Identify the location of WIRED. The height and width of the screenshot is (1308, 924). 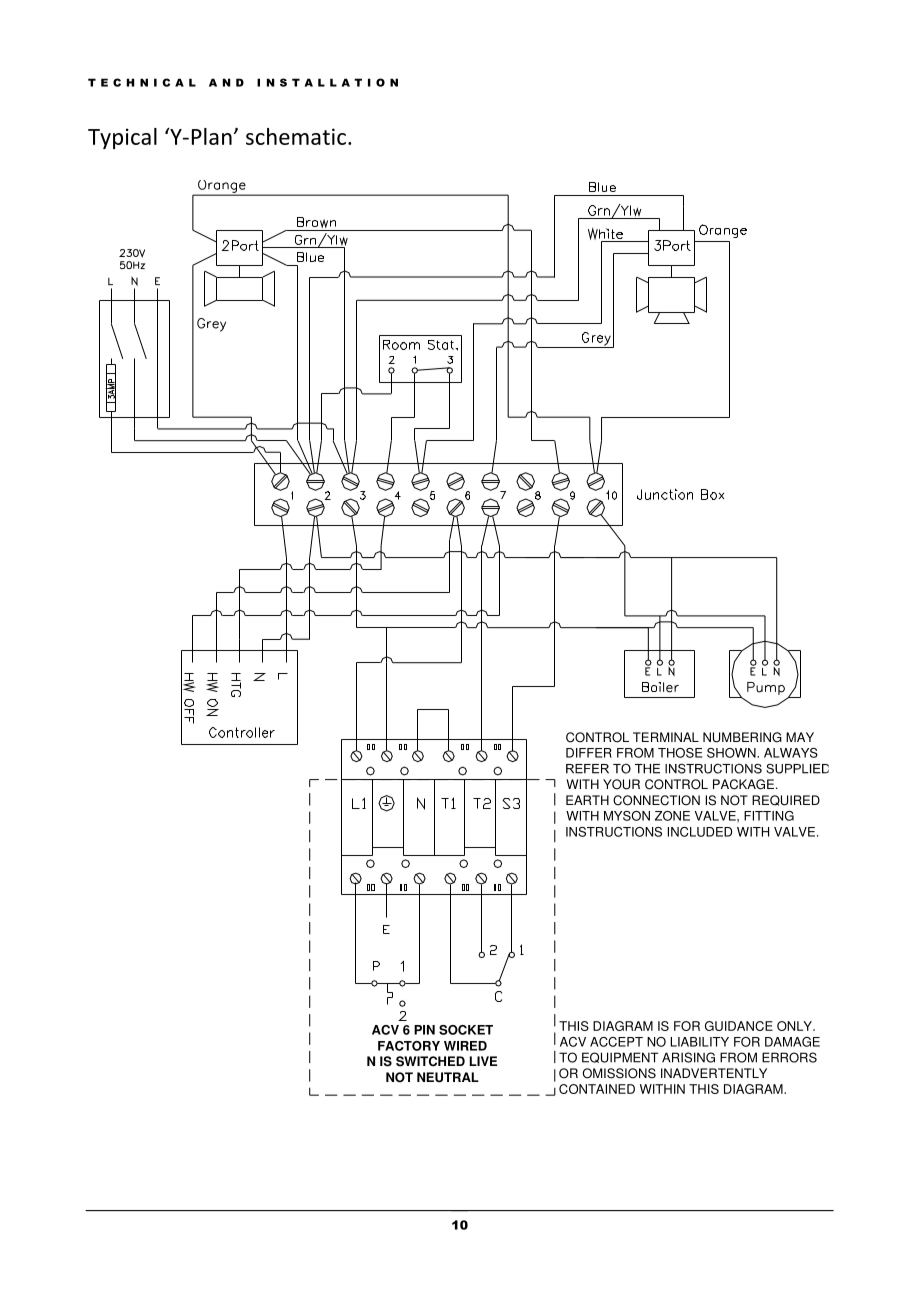
(465, 1046).
